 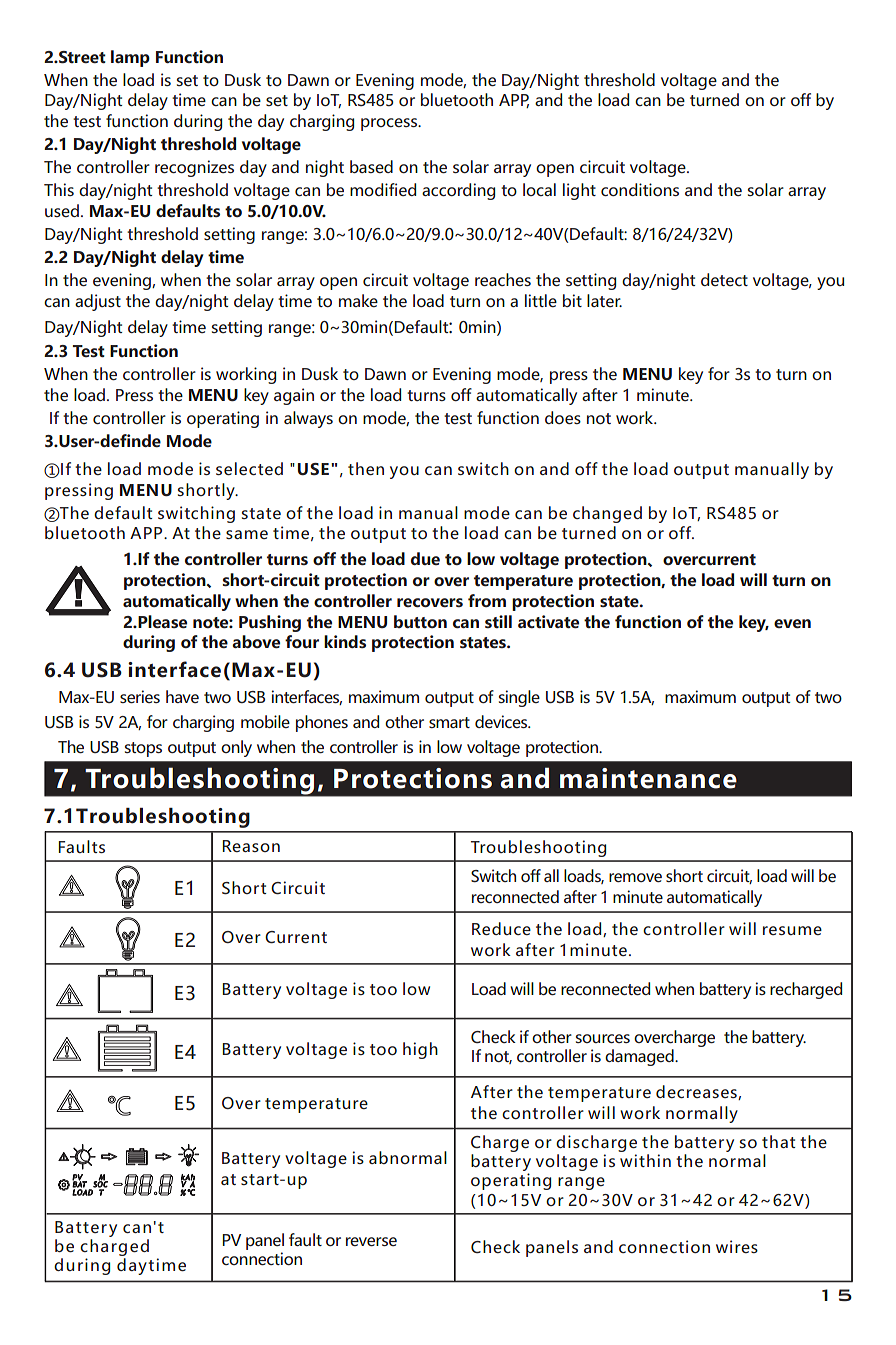 I want to click on remove, so click(x=635, y=877).
